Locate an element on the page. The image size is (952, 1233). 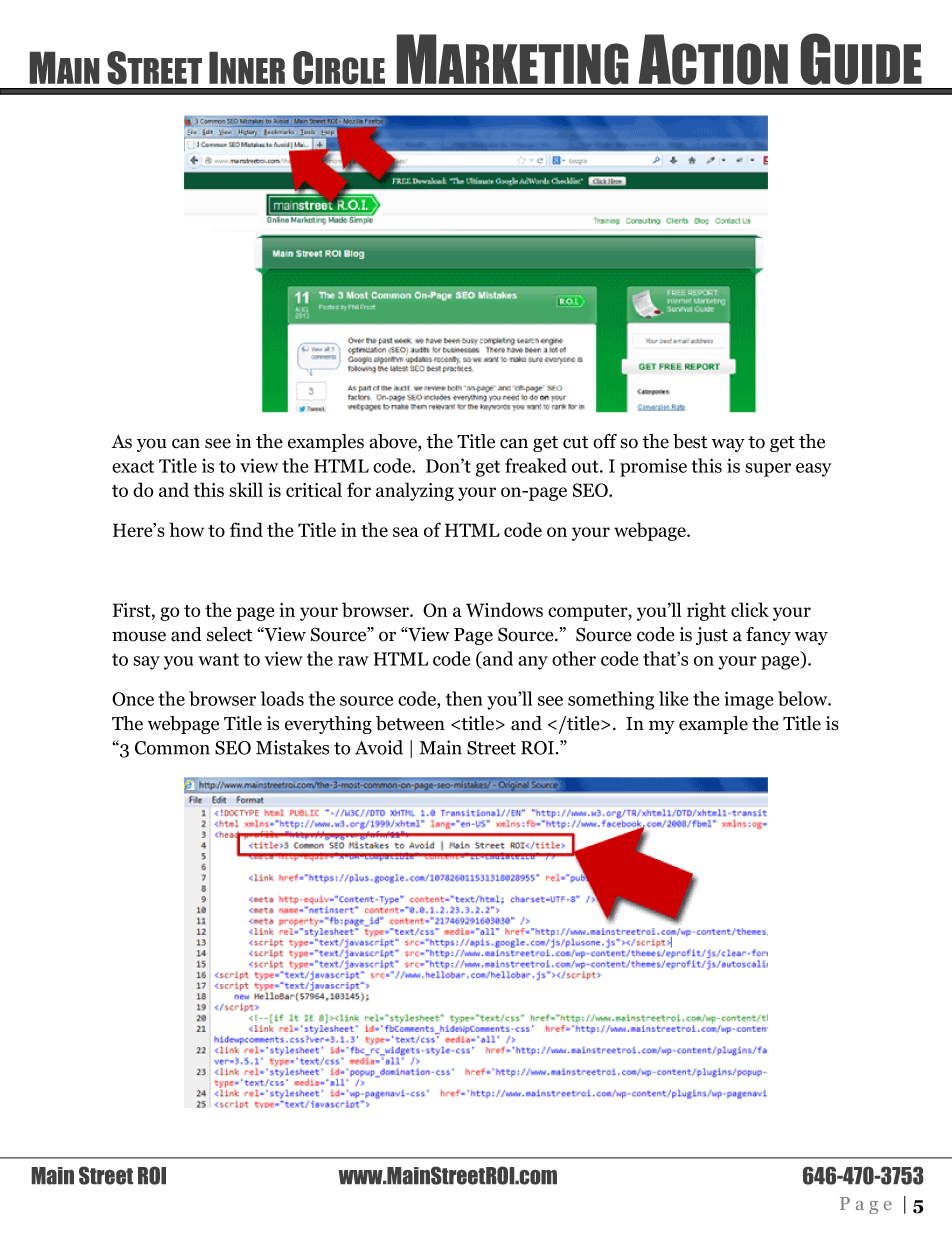
Common is located at coordinates (172, 748).
